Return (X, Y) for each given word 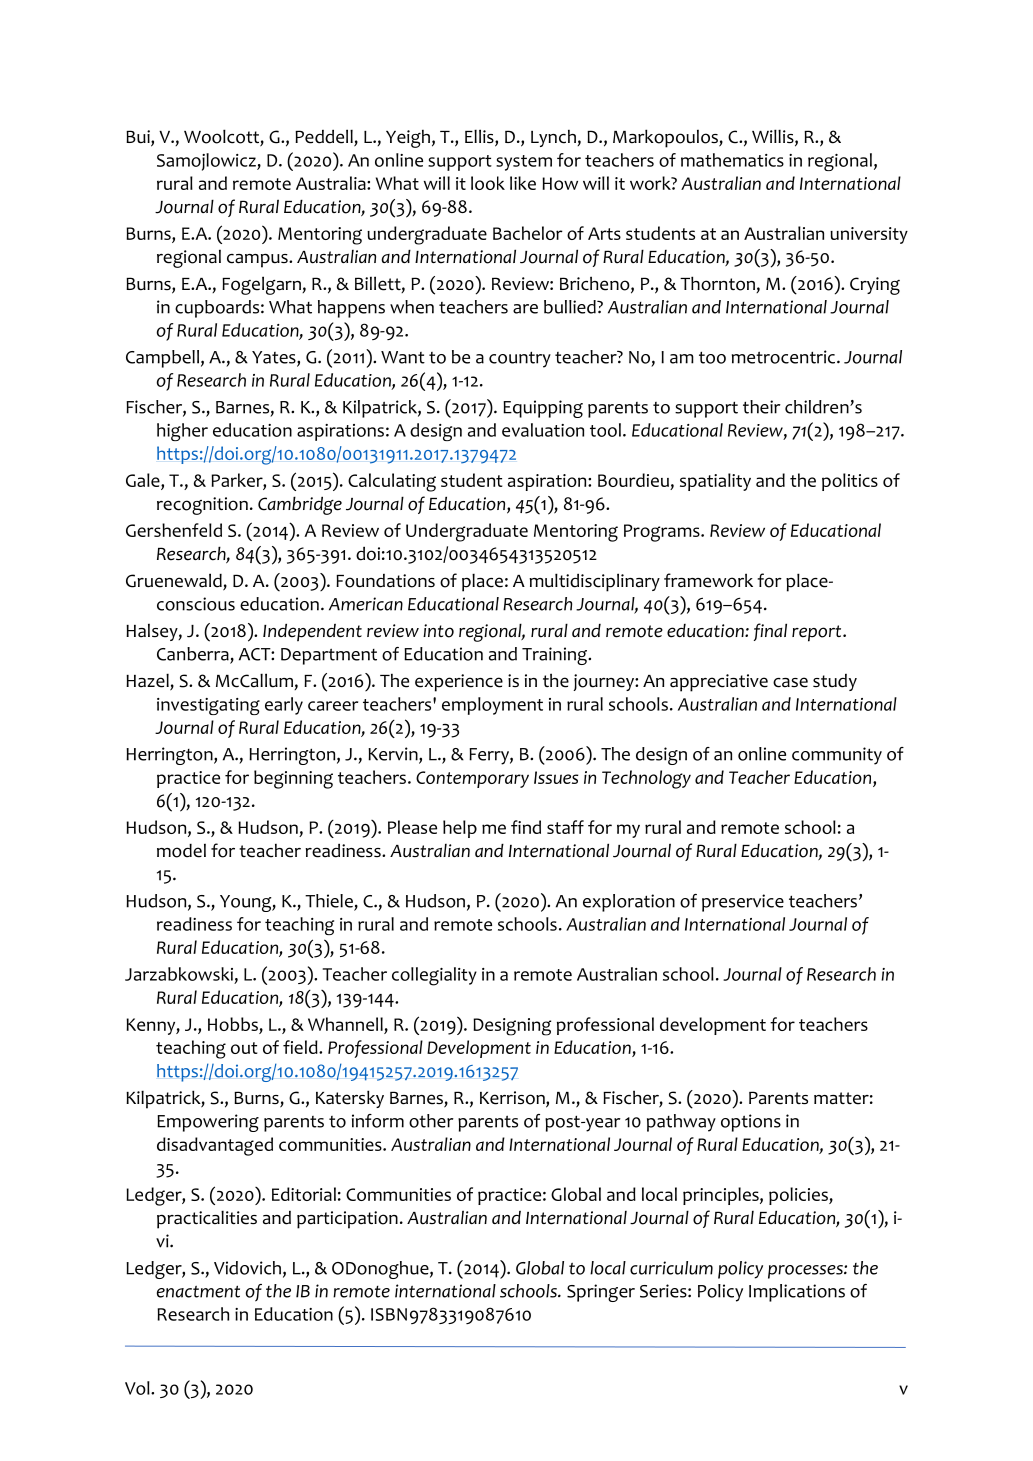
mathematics (732, 160)
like (523, 183)
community (837, 756)
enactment (198, 1291)
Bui (139, 138)
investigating (208, 706)
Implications (797, 1293)
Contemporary (472, 779)
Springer (601, 1293)
